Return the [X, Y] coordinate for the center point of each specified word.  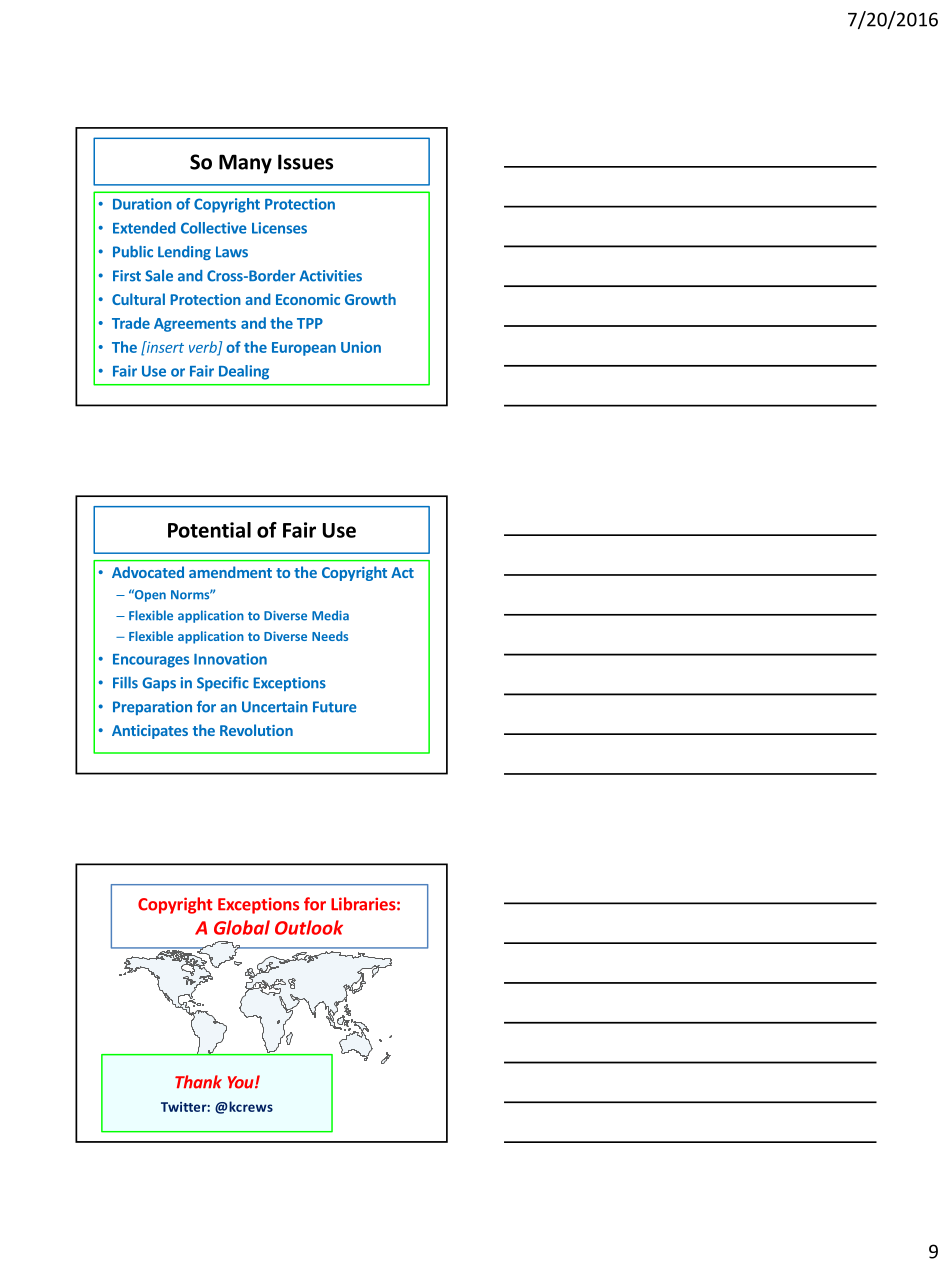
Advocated [148, 572]
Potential [209, 530]
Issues [305, 162]
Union [361, 347]
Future [335, 707]
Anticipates [150, 732]
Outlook [309, 927]
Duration [142, 204]
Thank [198, 1082]
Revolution [256, 730]
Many [245, 164]
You [242, 1082]
